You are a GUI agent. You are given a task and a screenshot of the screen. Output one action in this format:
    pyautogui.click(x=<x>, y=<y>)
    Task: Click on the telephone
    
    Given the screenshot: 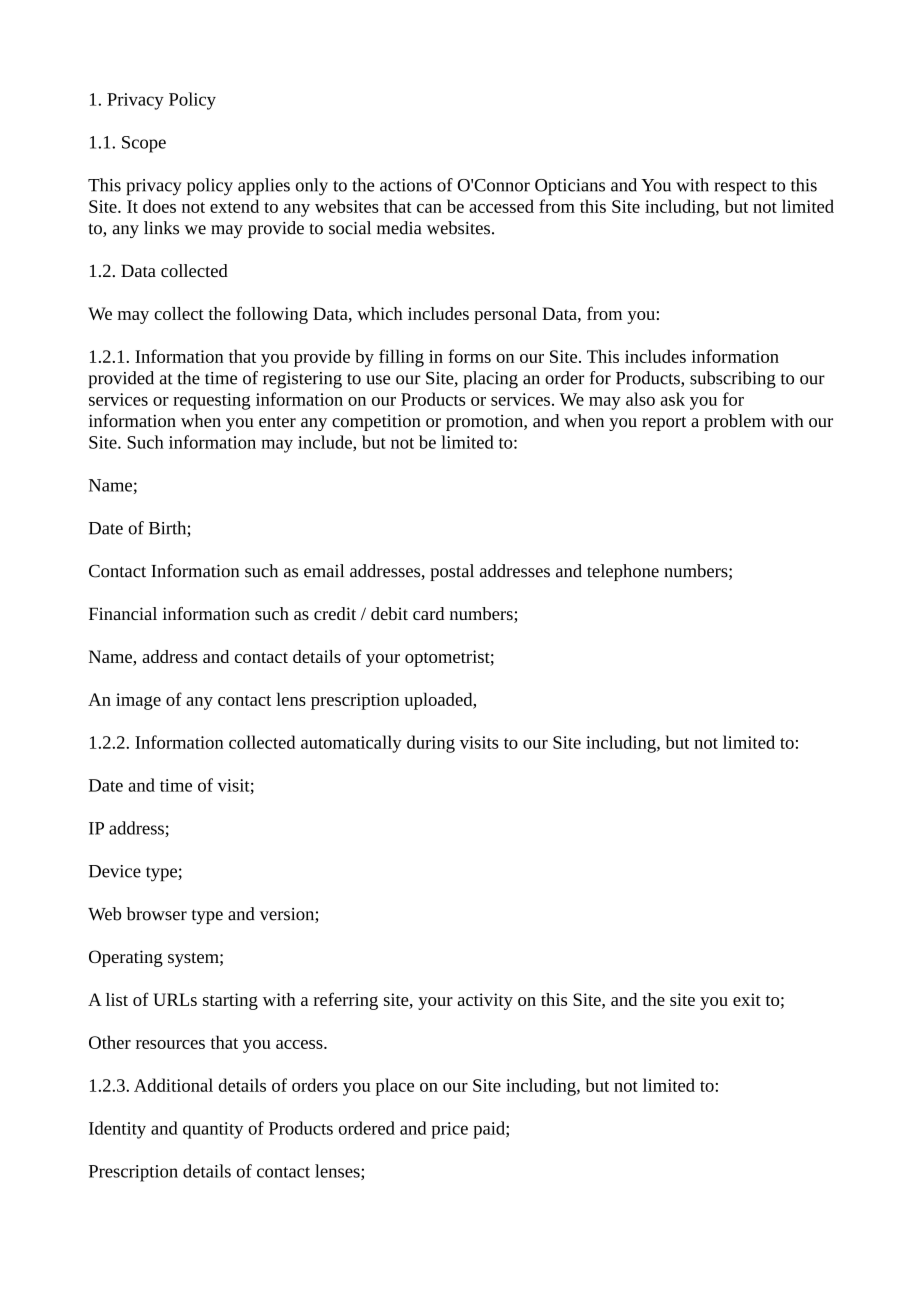 What is the action you would take?
    pyautogui.click(x=623, y=572)
